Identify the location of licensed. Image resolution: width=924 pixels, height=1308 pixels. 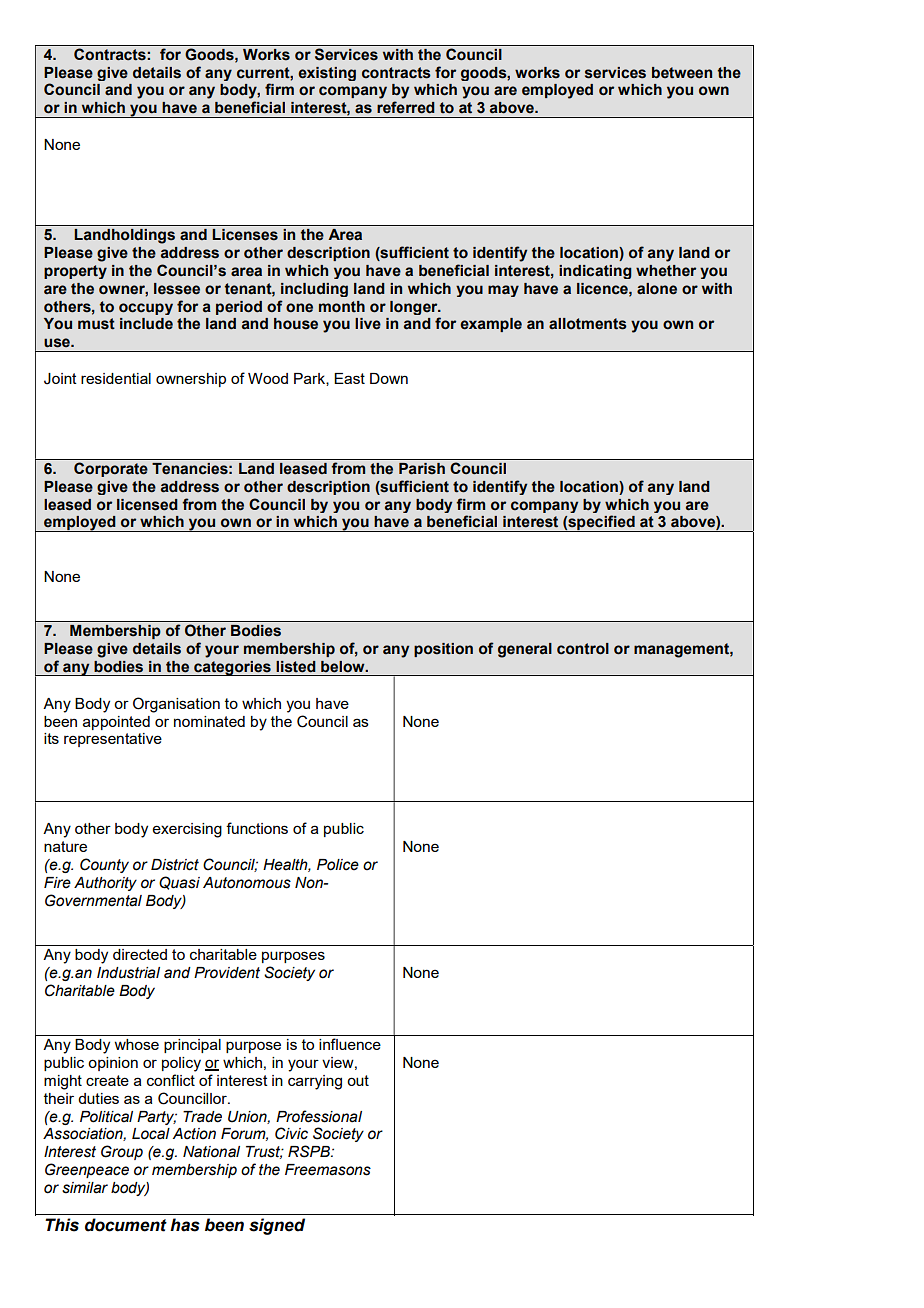
(147, 505).
